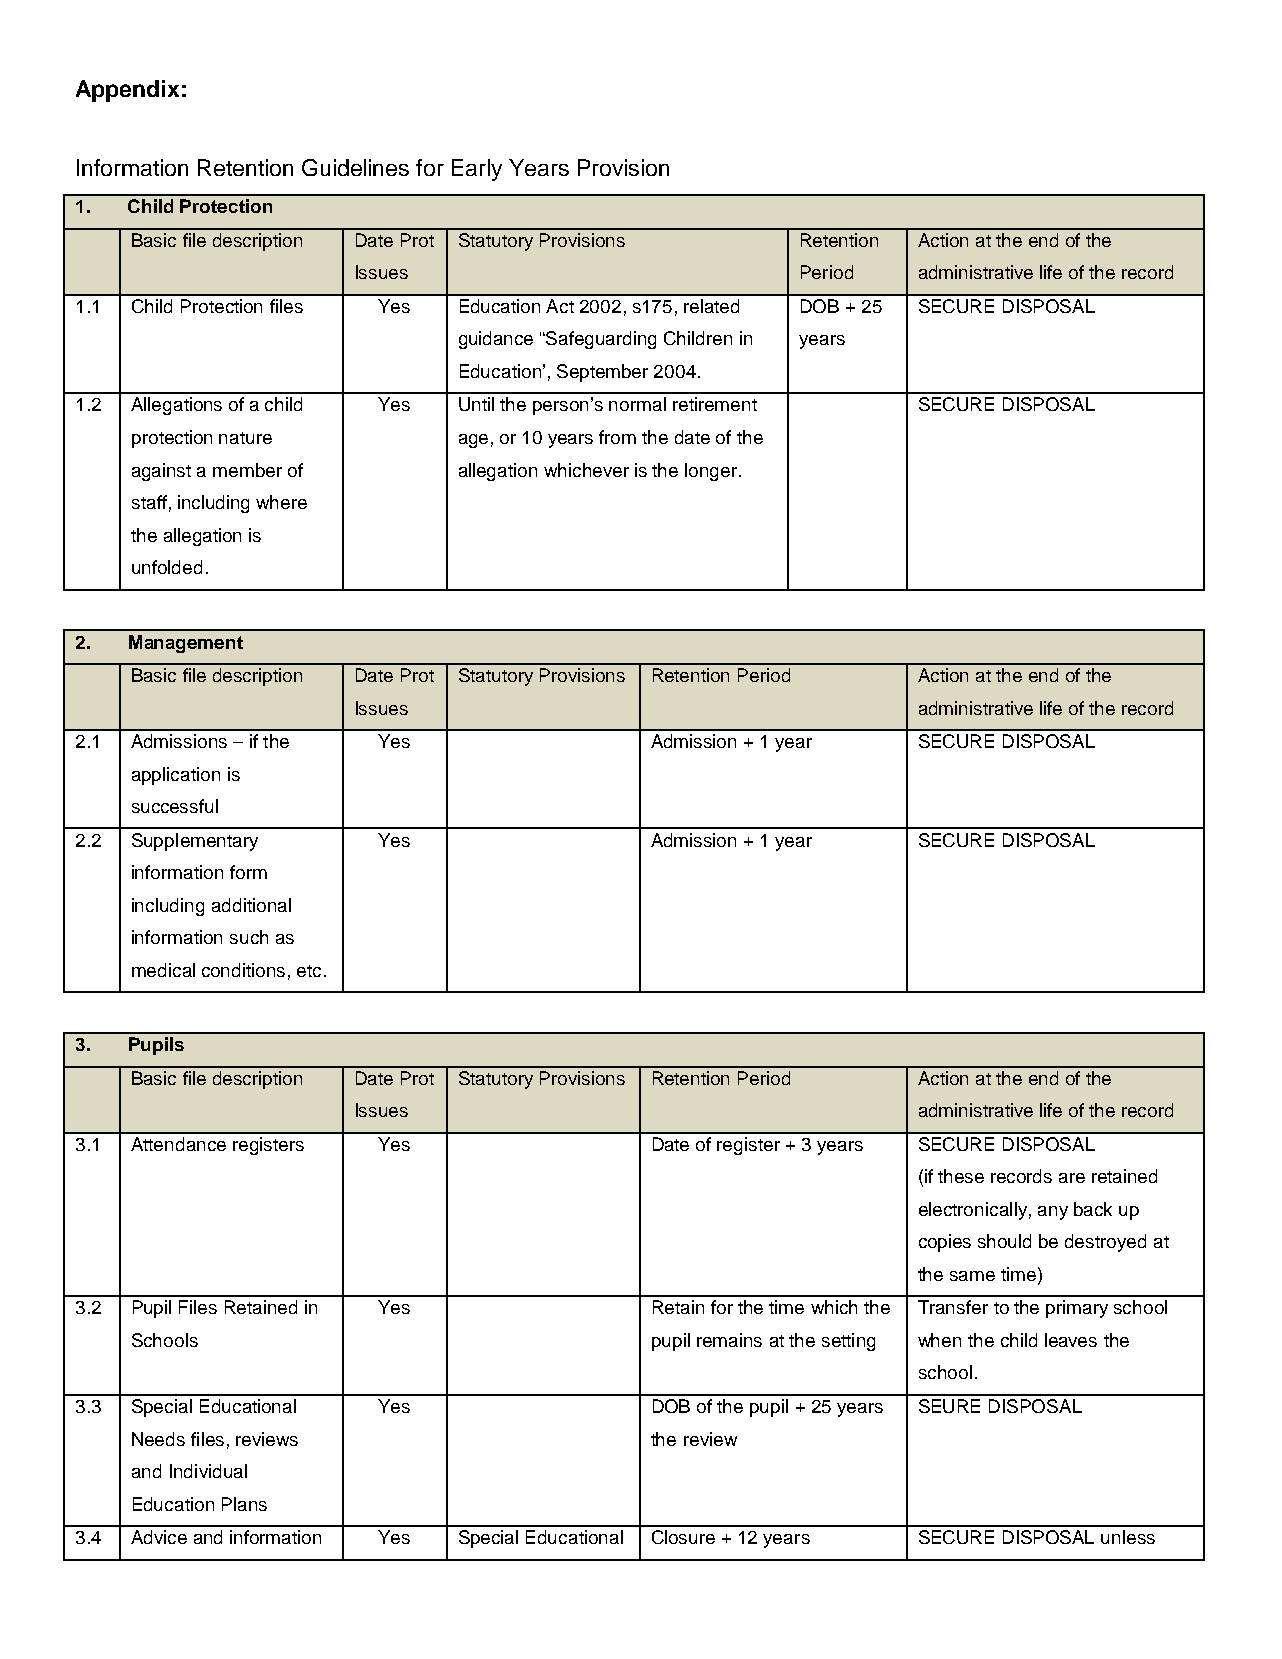 The image size is (1282, 1659). Describe the element at coordinates (711, 306) in the screenshot. I see `related` at that location.
